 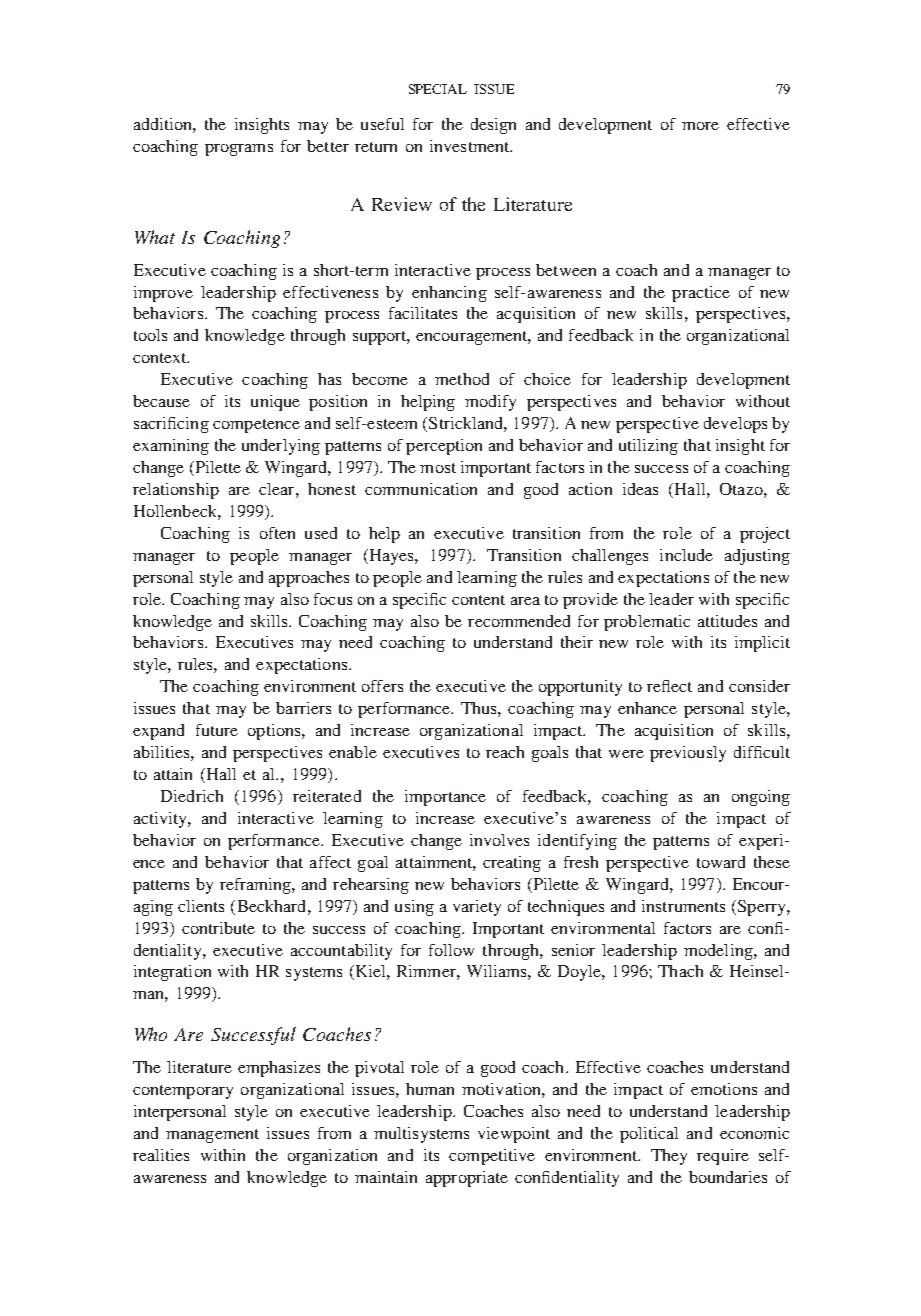 I want to click on management, so click(x=212, y=1136).
